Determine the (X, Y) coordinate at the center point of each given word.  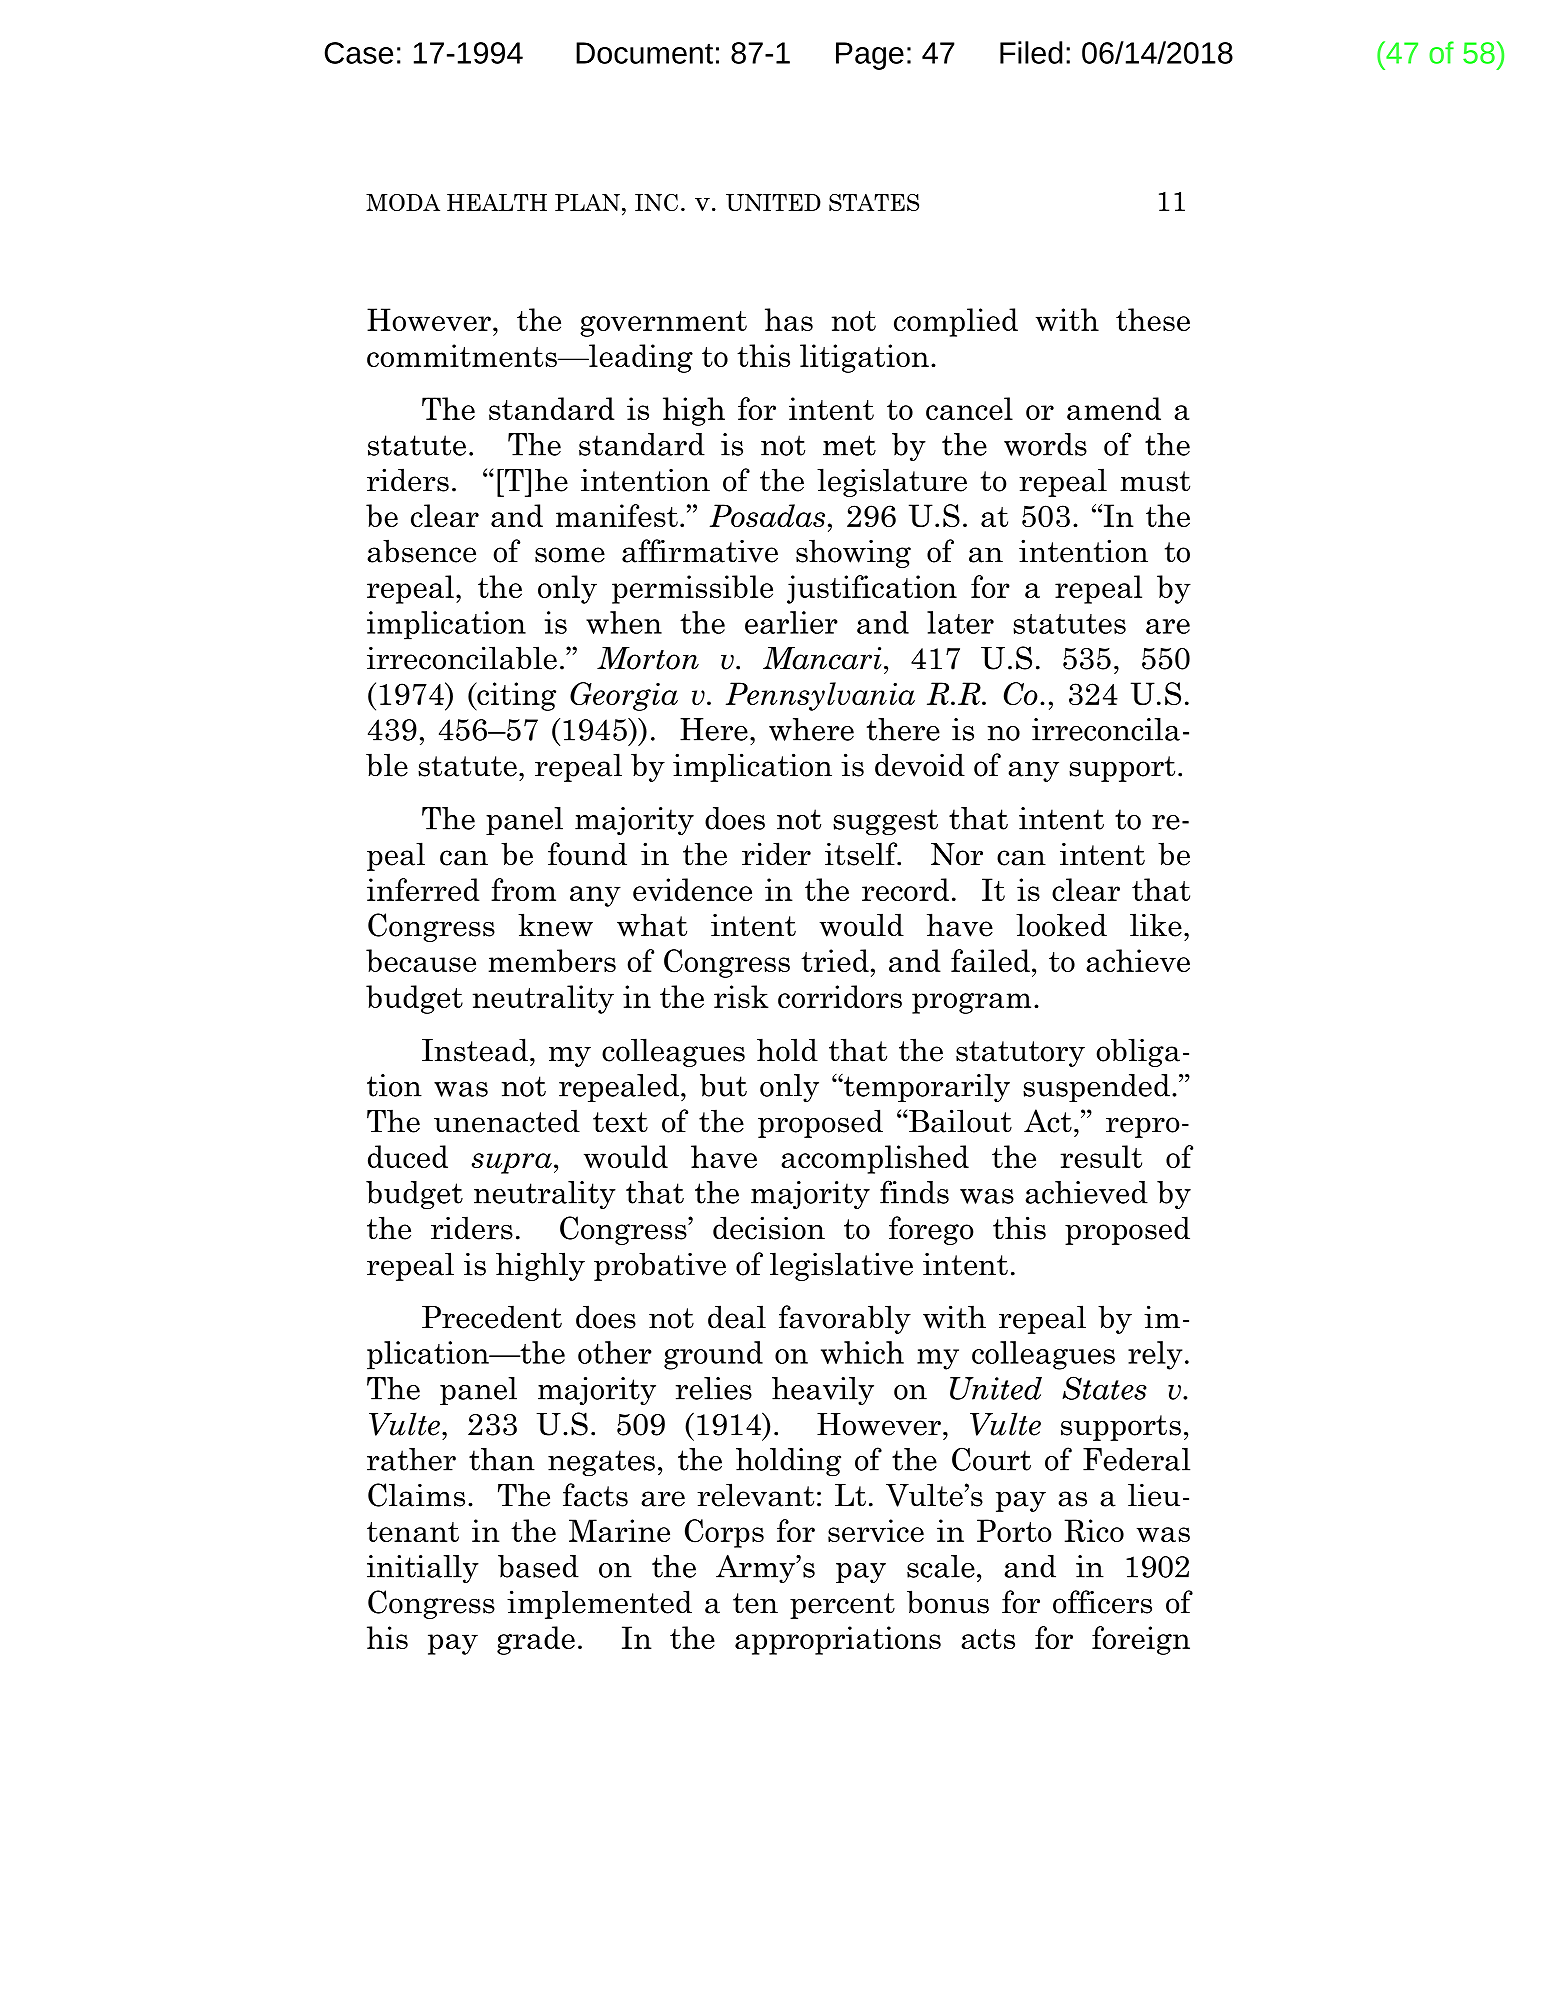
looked (1061, 925)
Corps (724, 1533)
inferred (423, 889)
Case (359, 53)
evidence (692, 889)
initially (423, 1569)
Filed (1031, 52)
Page (870, 56)
